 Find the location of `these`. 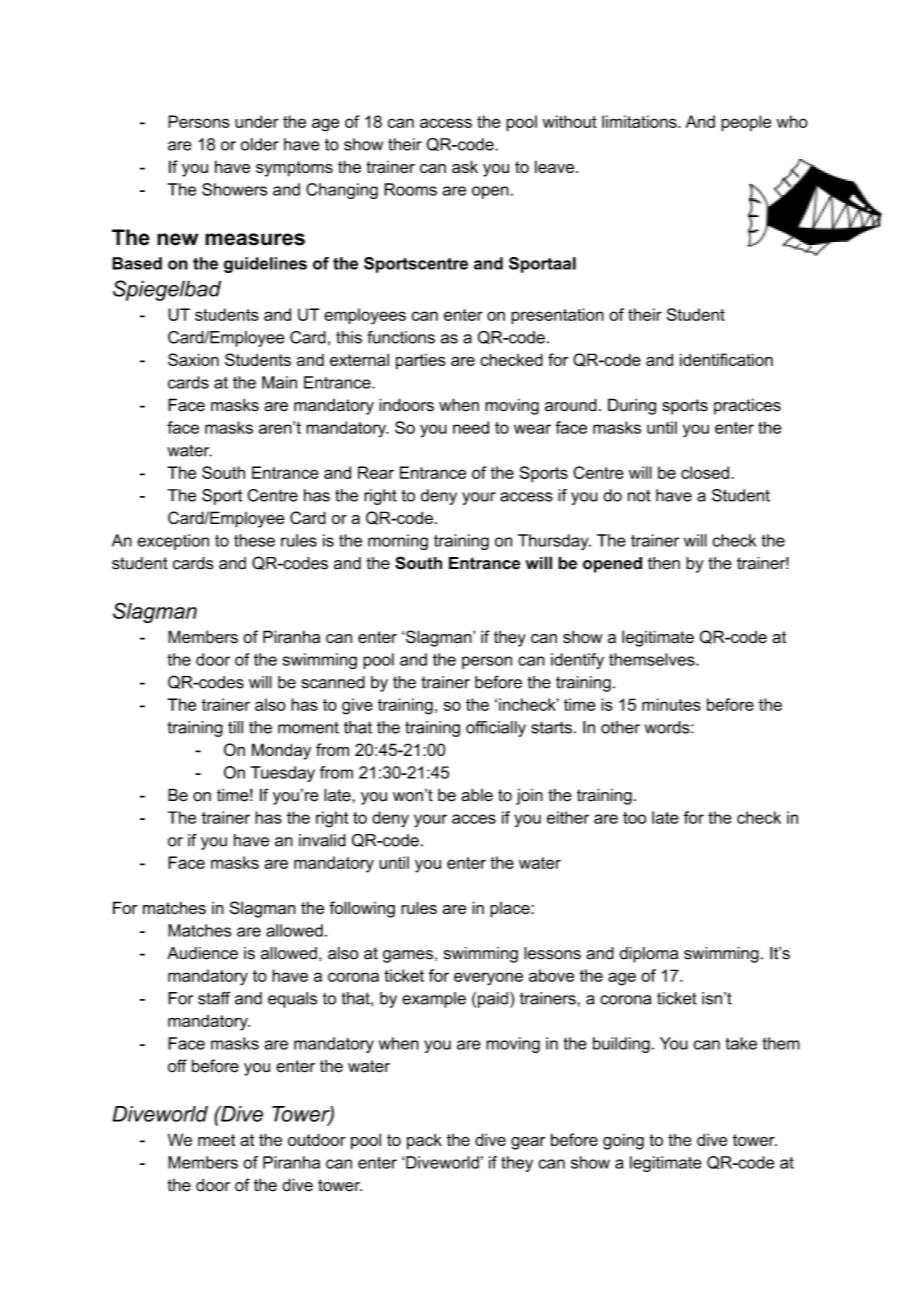

these is located at coordinates (254, 540).
